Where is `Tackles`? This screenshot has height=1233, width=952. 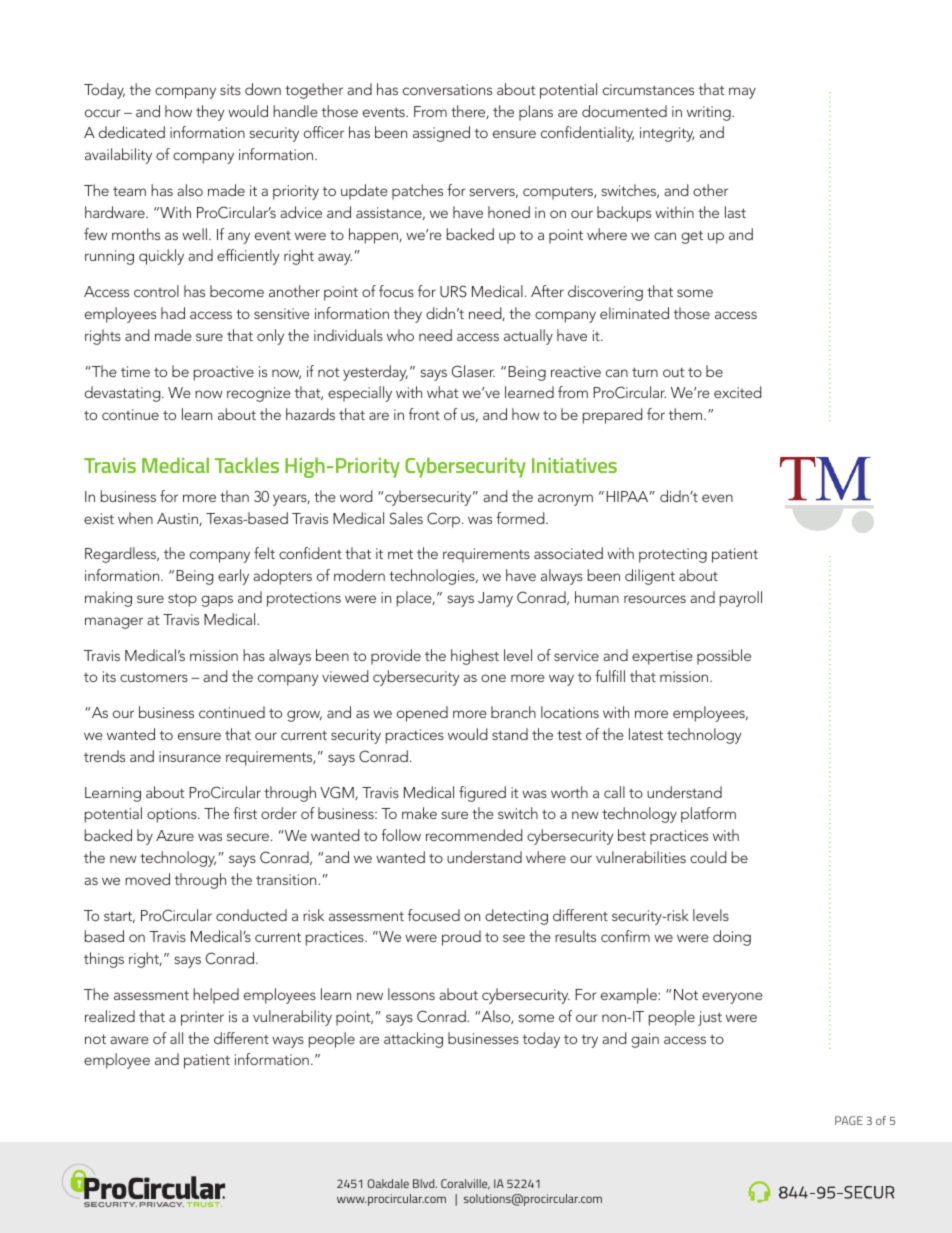 Tackles is located at coordinates (247, 465).
